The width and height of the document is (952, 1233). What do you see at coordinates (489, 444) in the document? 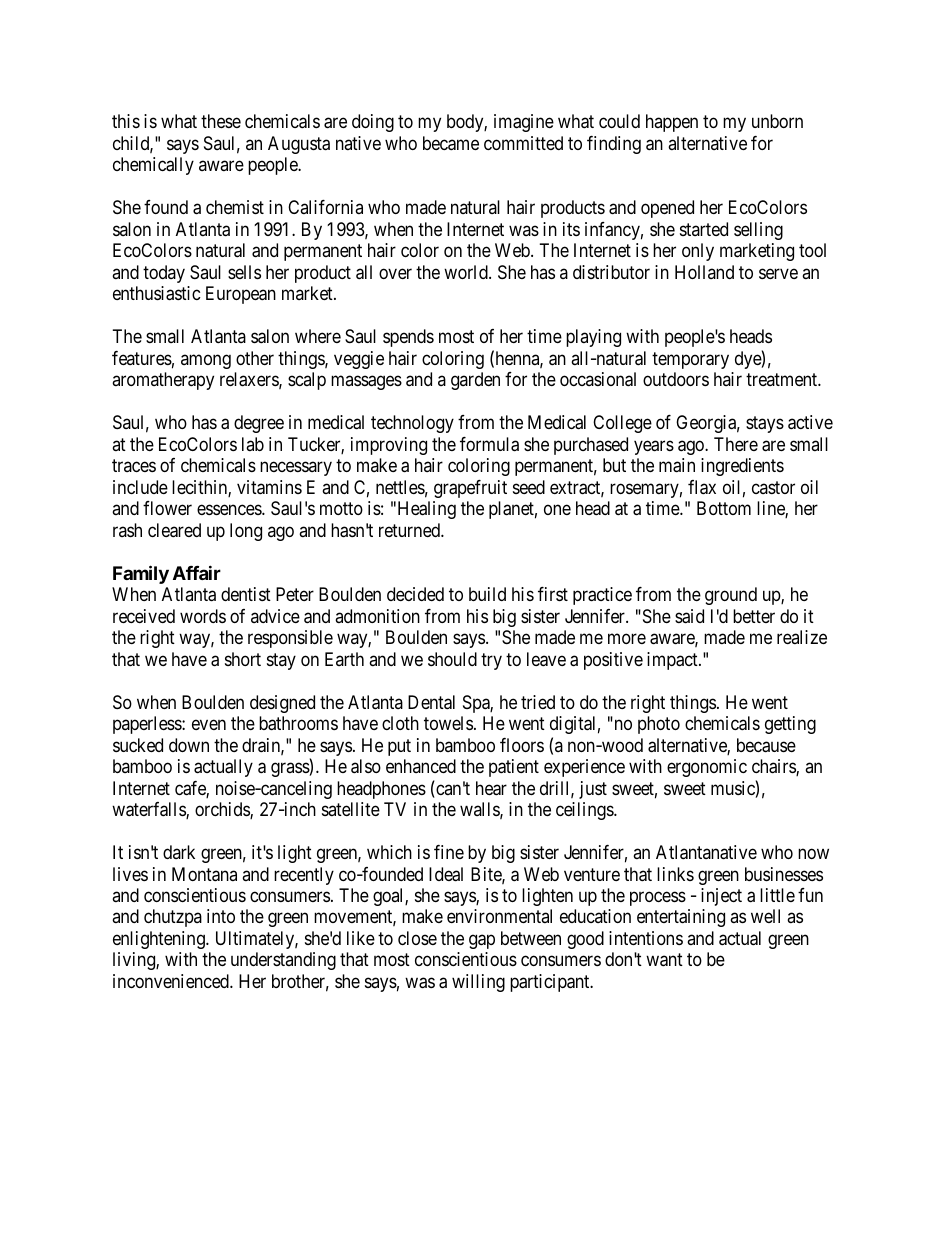
I see `formula` at bounding box center [489, 444].
